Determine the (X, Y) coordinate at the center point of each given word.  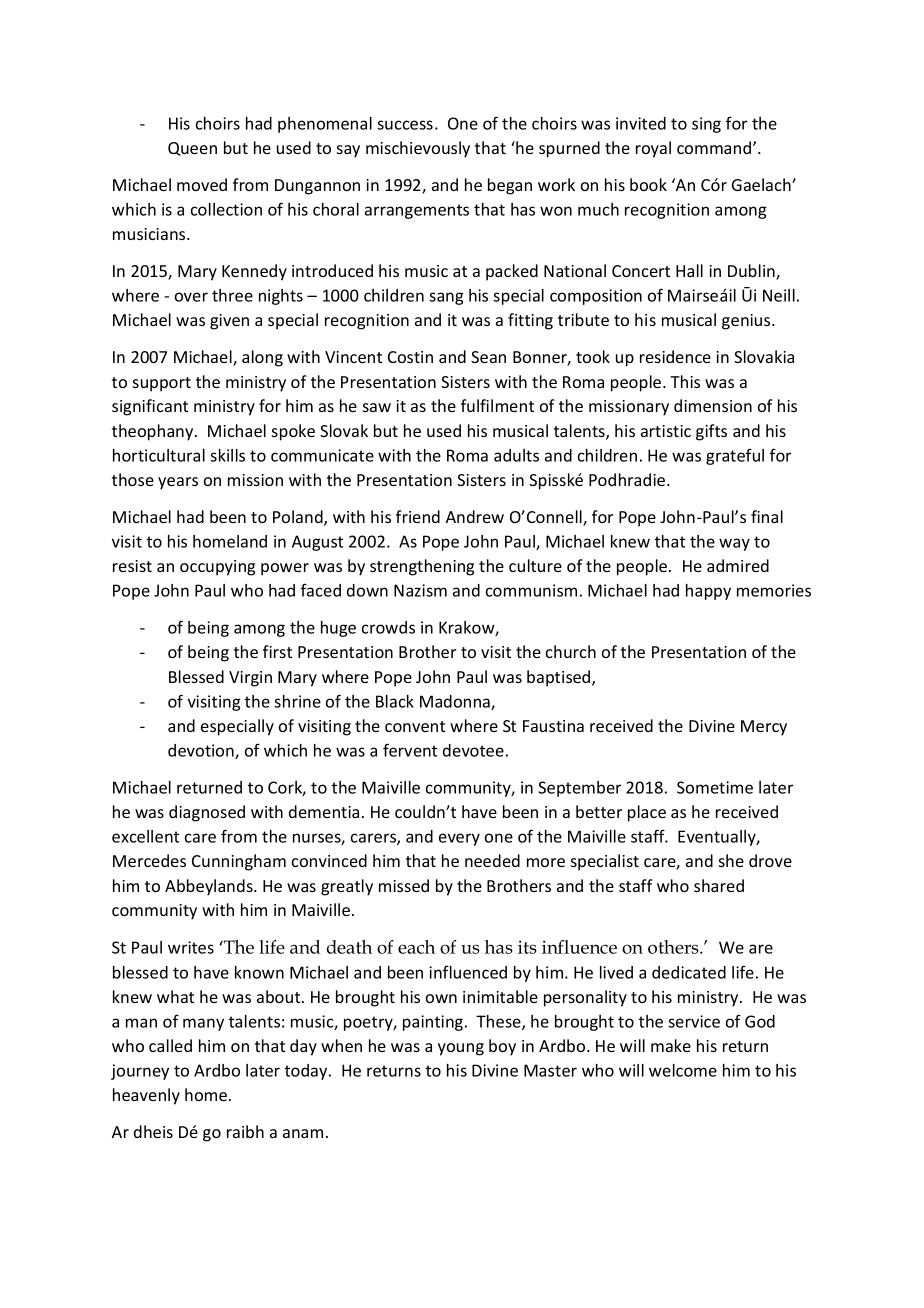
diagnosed (207, 813)
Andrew (475, 516)
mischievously (418, 149)
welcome (683, 1070)
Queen (192, 149)
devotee (473, 750)
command (715, 147)
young (461, 1049)
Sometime (715, 787)
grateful (735, 456)
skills (227, 455)
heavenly (146, 1096)
